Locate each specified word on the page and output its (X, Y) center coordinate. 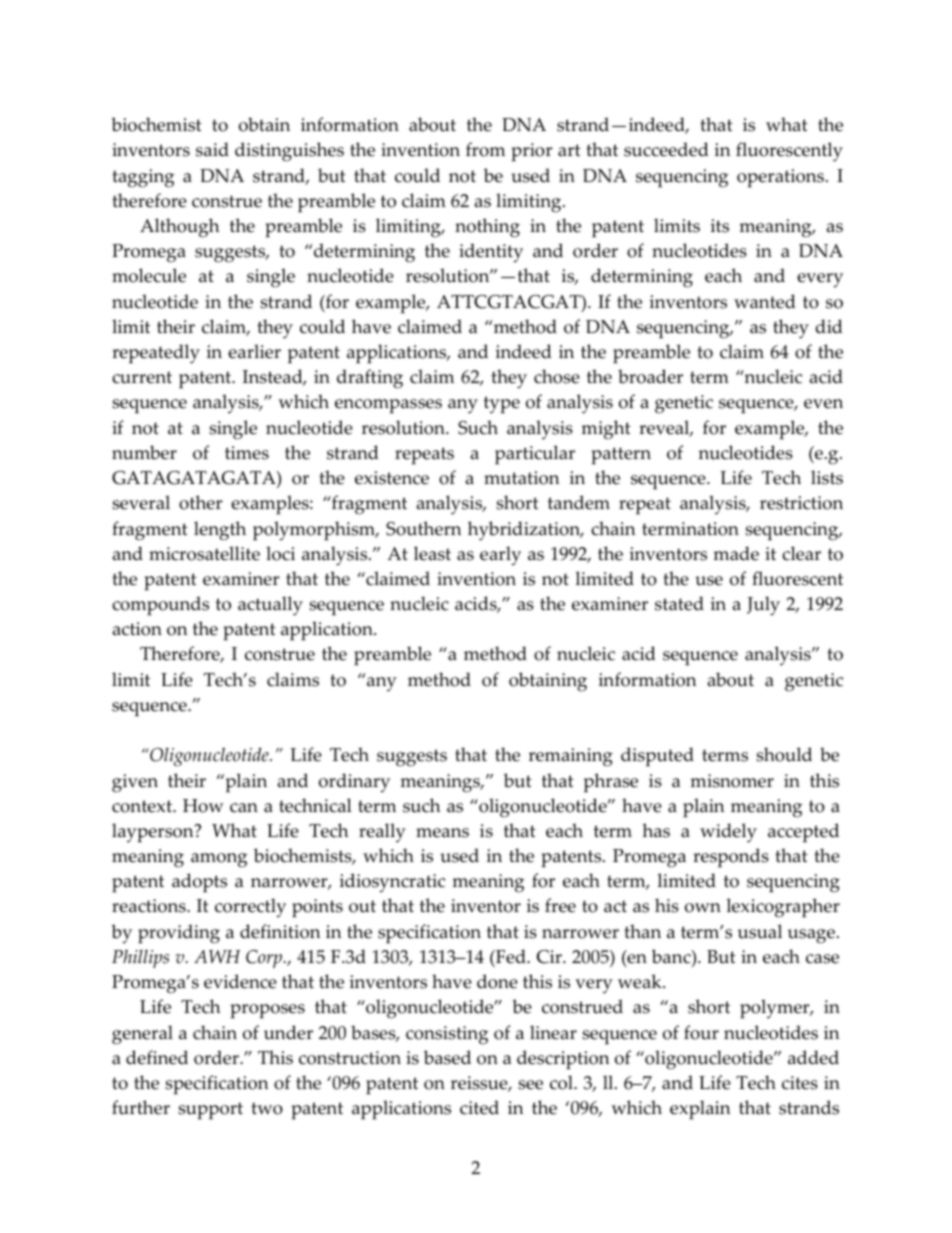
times (247, 453)
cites (800, 1083)
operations (780, 178)
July (763, 606)
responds (731, 858)
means (442, 833)
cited (479, 1107)
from (485, 149)
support (210, 1111)
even (823, 404)
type (502, 405)
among (219, 860)
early (500, 556)
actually (270, 606)
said (212, 149)
